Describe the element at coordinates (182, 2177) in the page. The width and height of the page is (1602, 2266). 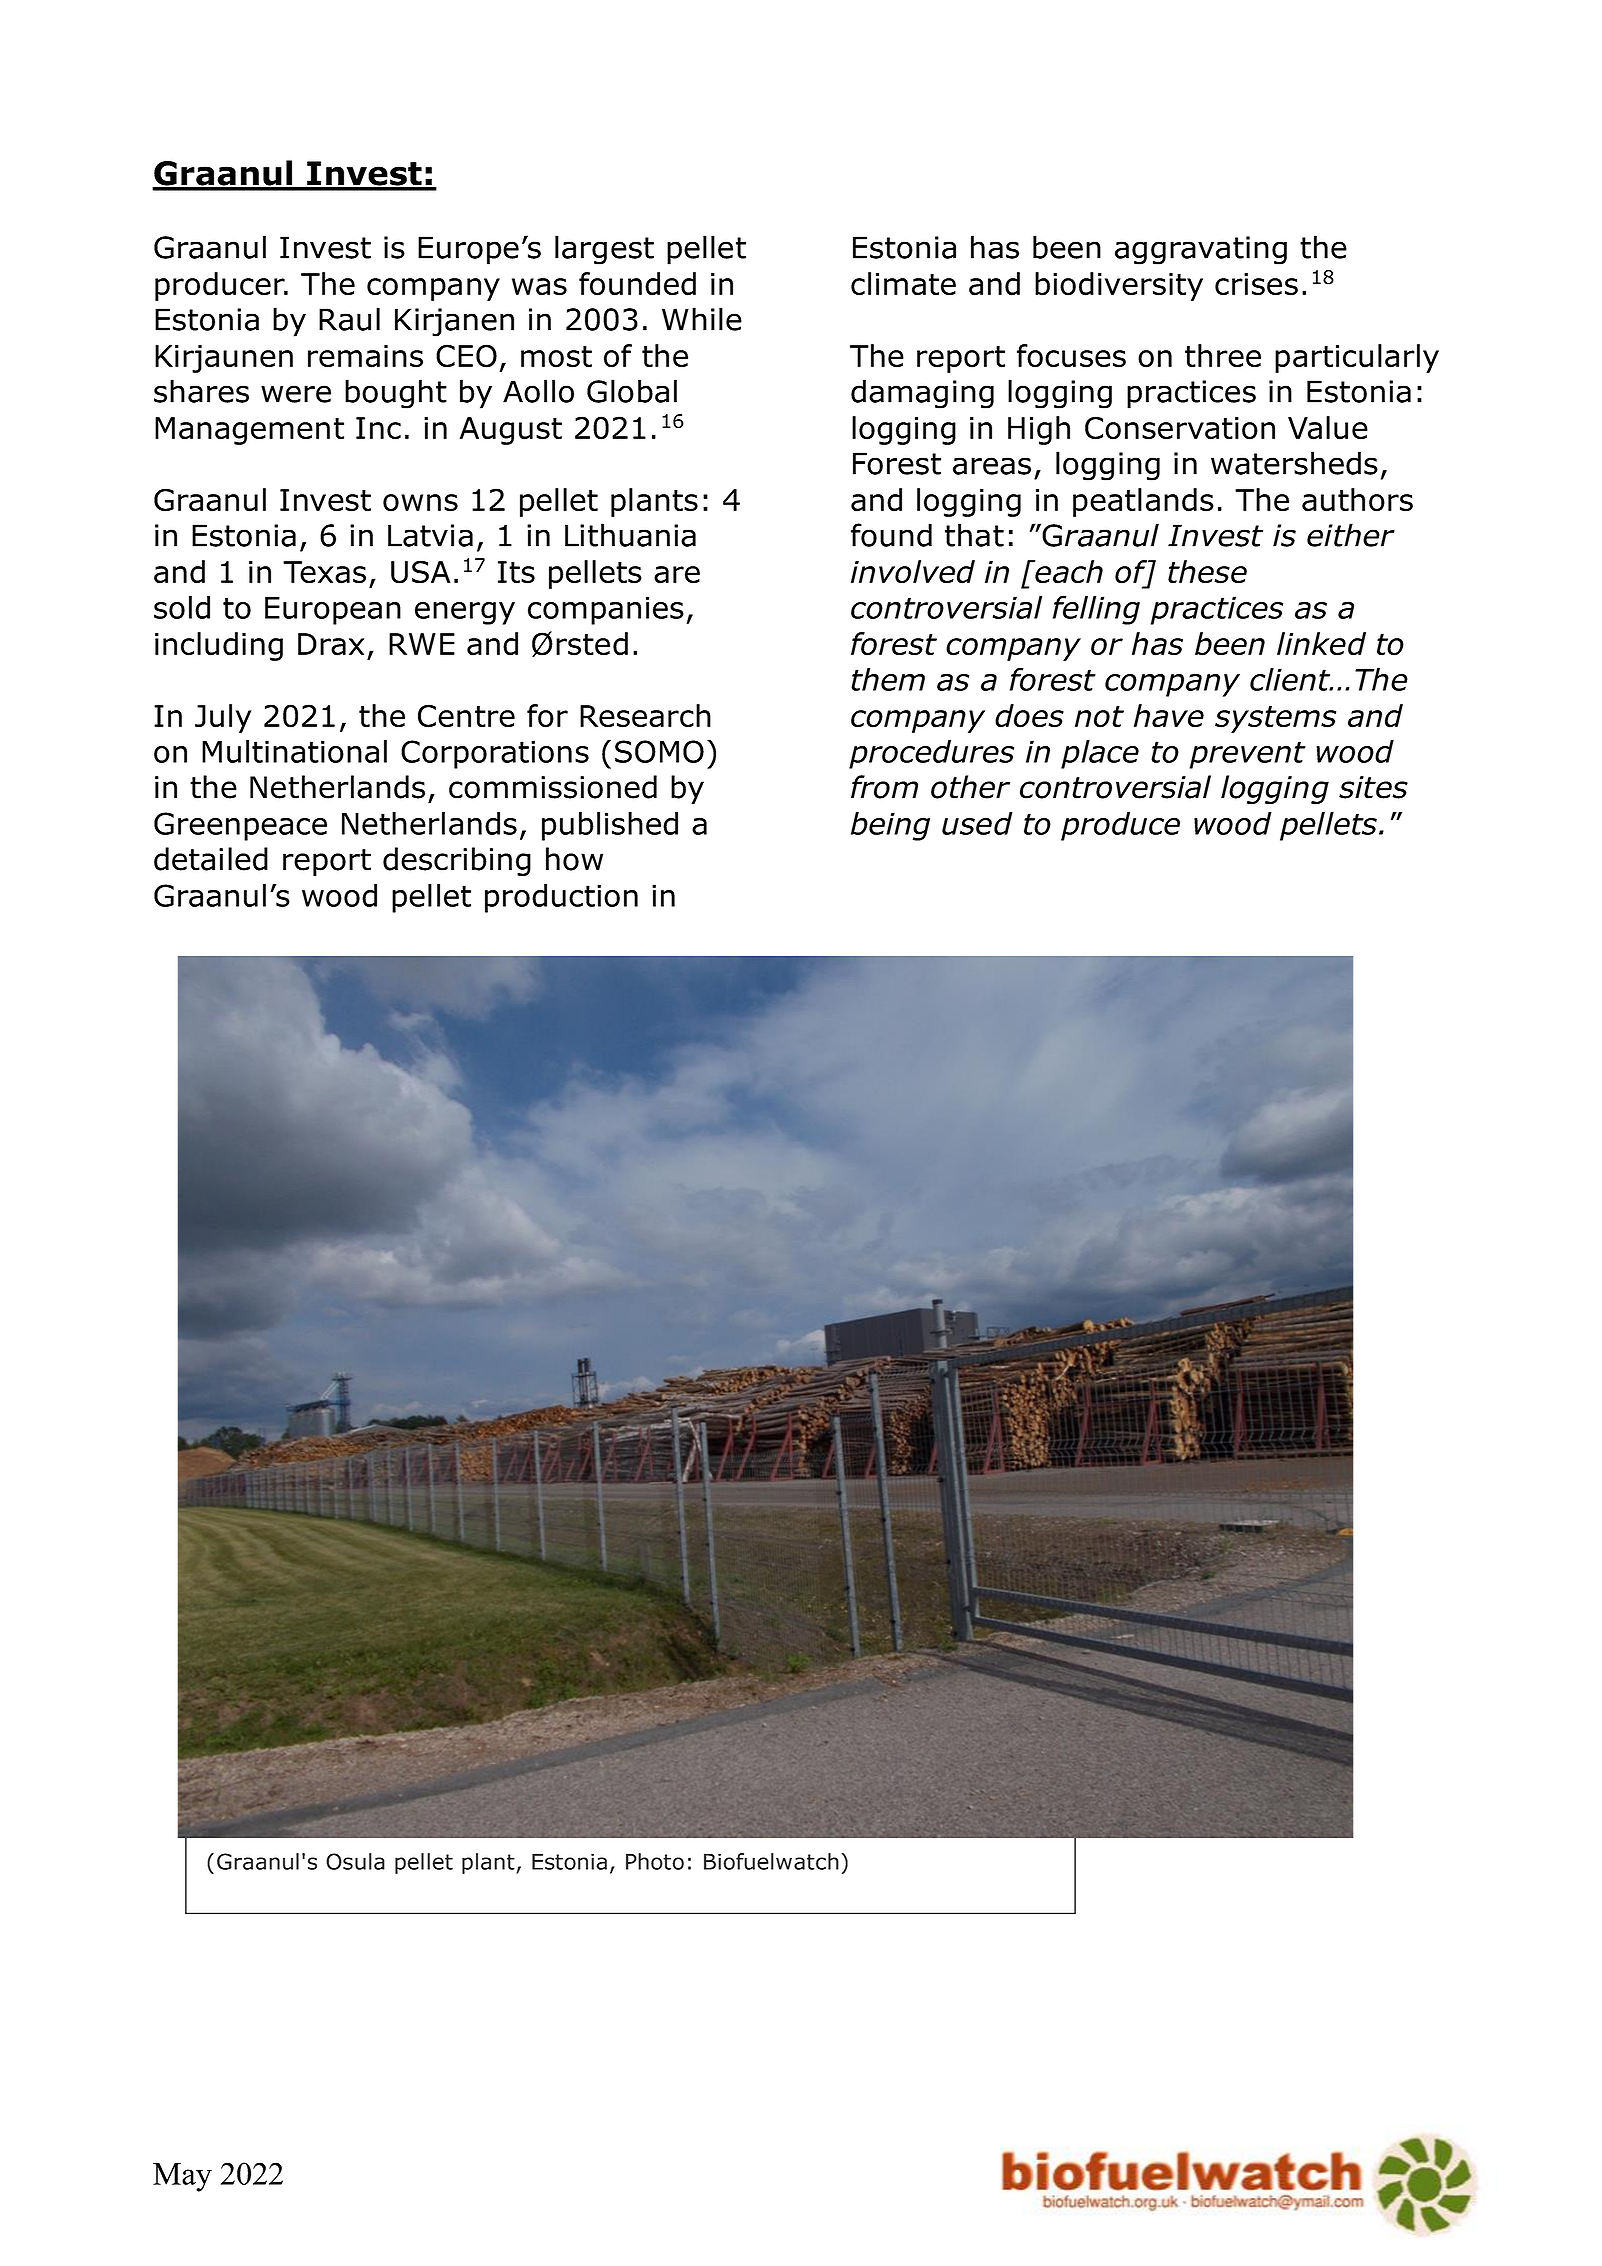
I see `May` at that location.
